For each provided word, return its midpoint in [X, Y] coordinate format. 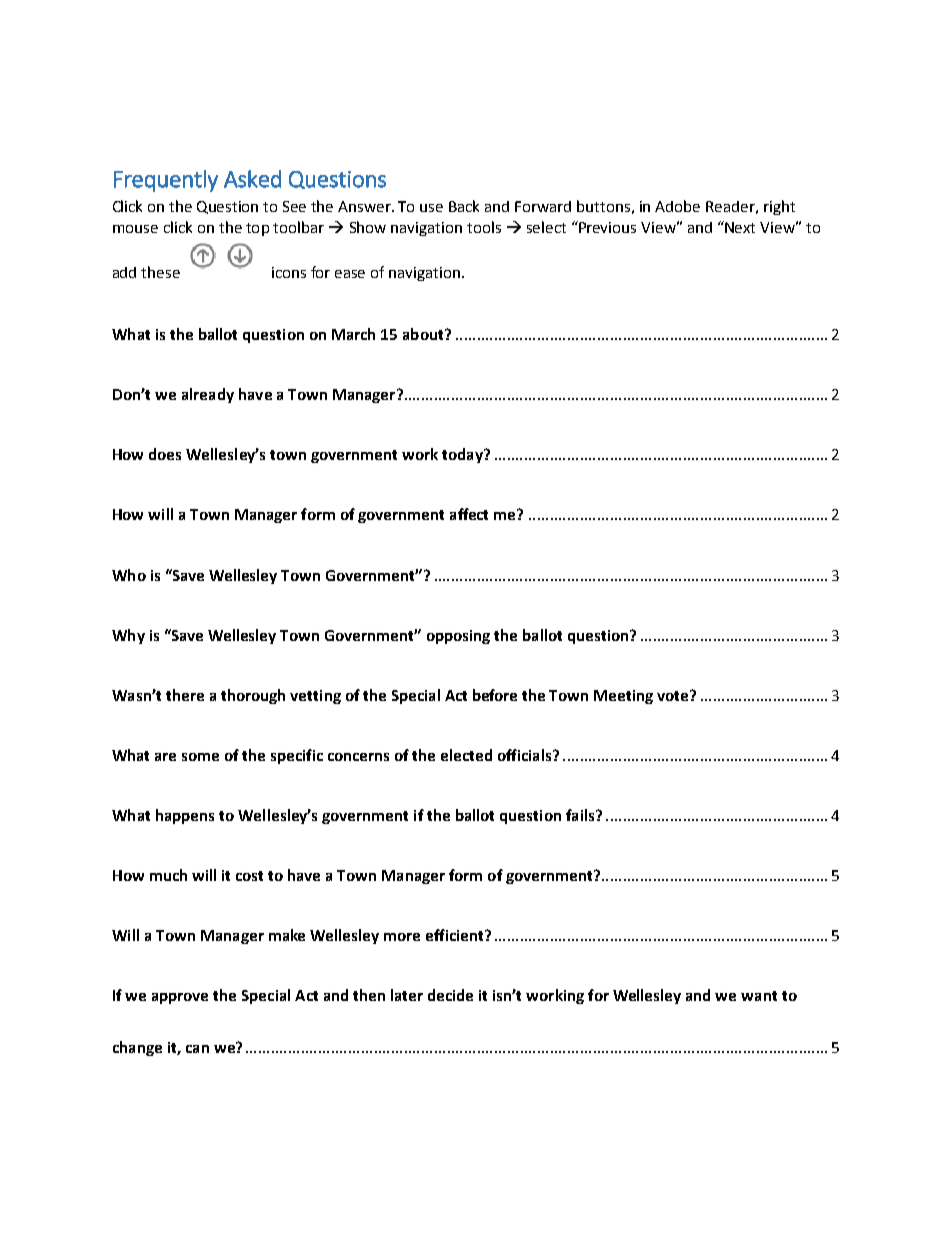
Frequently [166, 181]
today [463, 455]
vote [674, 695]
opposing [458, 637]
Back [464, 206]
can [197, 1049]
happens [185, 816]
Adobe [677, 206]
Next [739, 227]
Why [128, 636]
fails [581, 815]
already [208, 395]
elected [466, 755]
